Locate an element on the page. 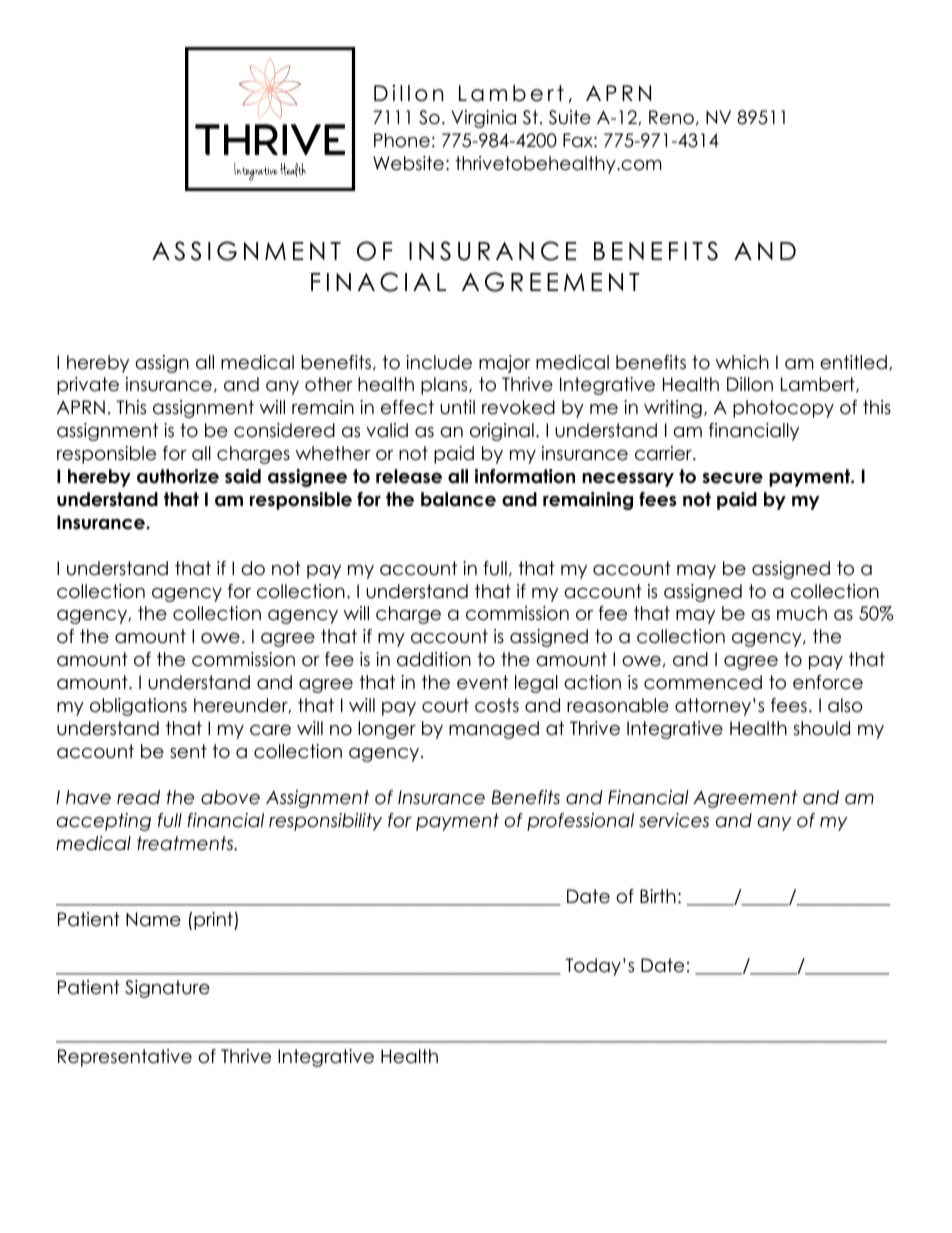  Signature is located at coordinates (167, 989).
